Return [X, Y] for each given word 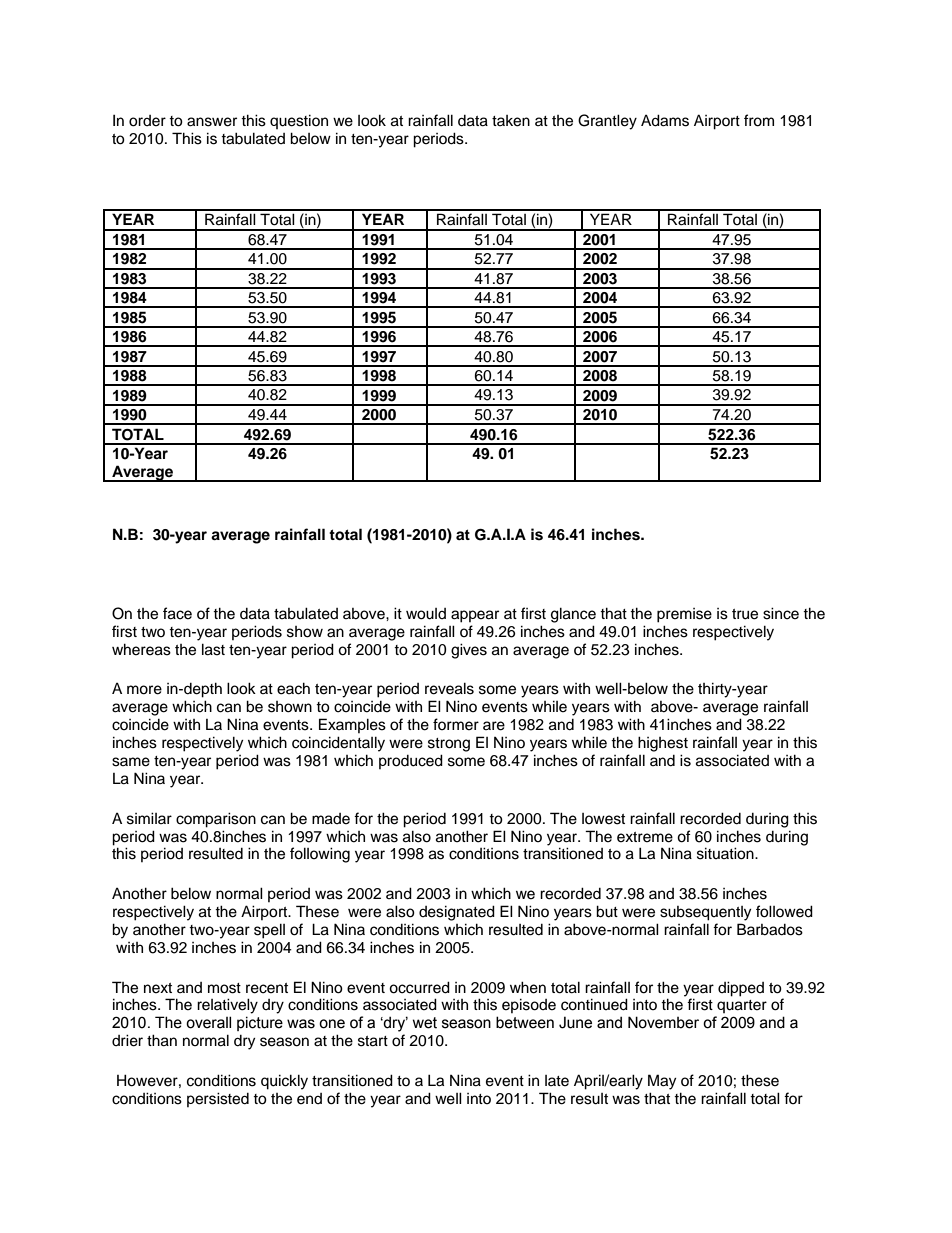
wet [425, 1023]
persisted [218, 1099]
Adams [665, 120]
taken [511, 121]
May [662, 1082]
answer [212, 122]
